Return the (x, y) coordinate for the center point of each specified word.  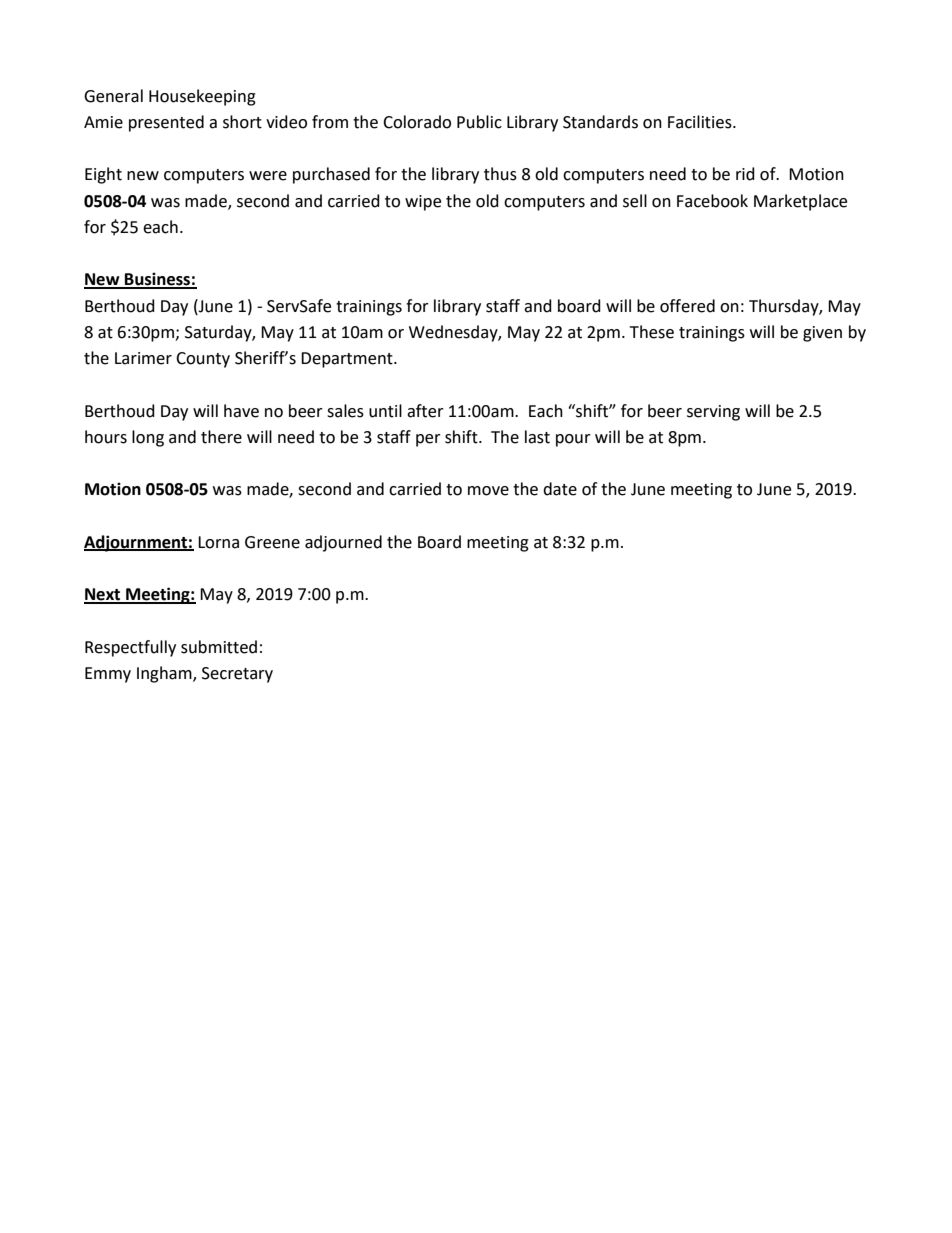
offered (687, 306)
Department (348, 360)
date (560, 489)
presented (166, 123)
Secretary (237, 675)
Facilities (701, 122)
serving (713, 413)
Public (479, 122)
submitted (219, 647)
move (488, 491)
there (221, 437)
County (203, 360)
